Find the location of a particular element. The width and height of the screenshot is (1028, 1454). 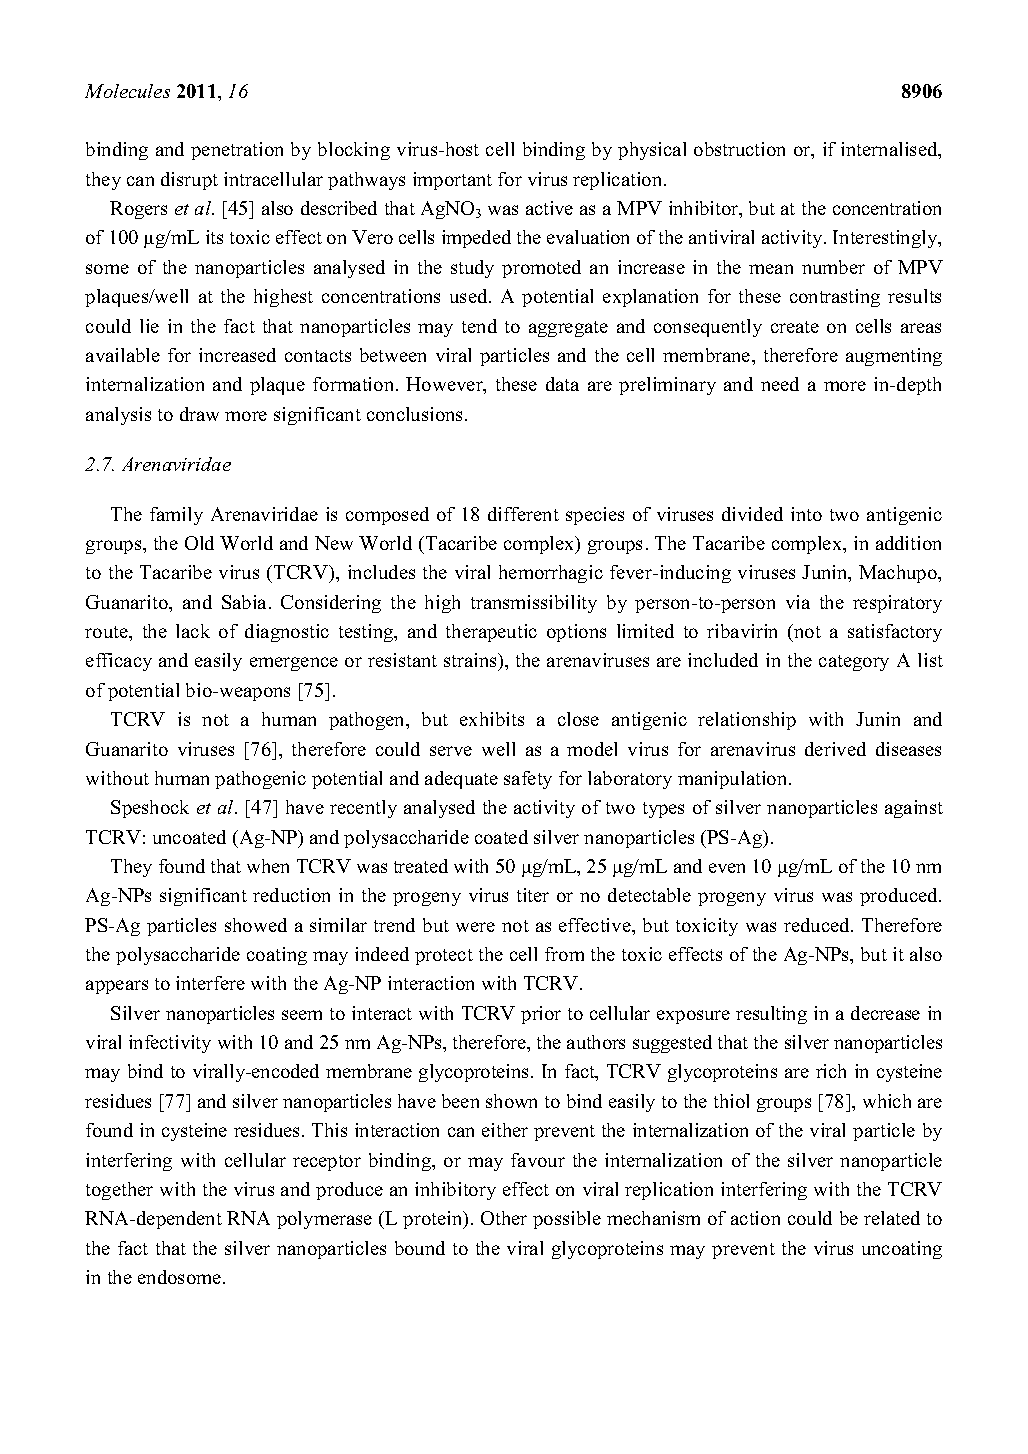

together is located at coordinates (119, 1191).
